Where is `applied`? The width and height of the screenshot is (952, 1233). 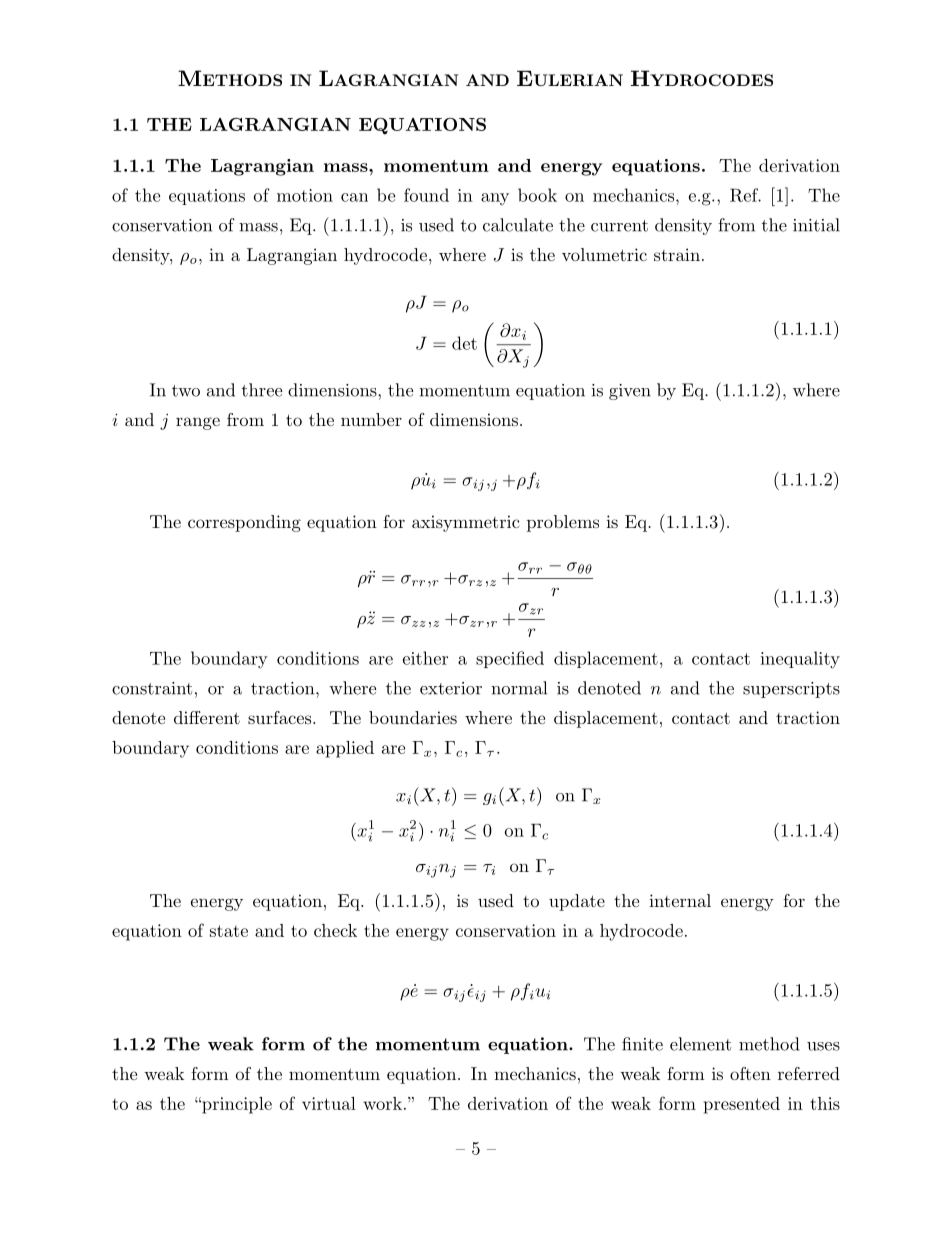
applied is located at coordinates (345, 749).
